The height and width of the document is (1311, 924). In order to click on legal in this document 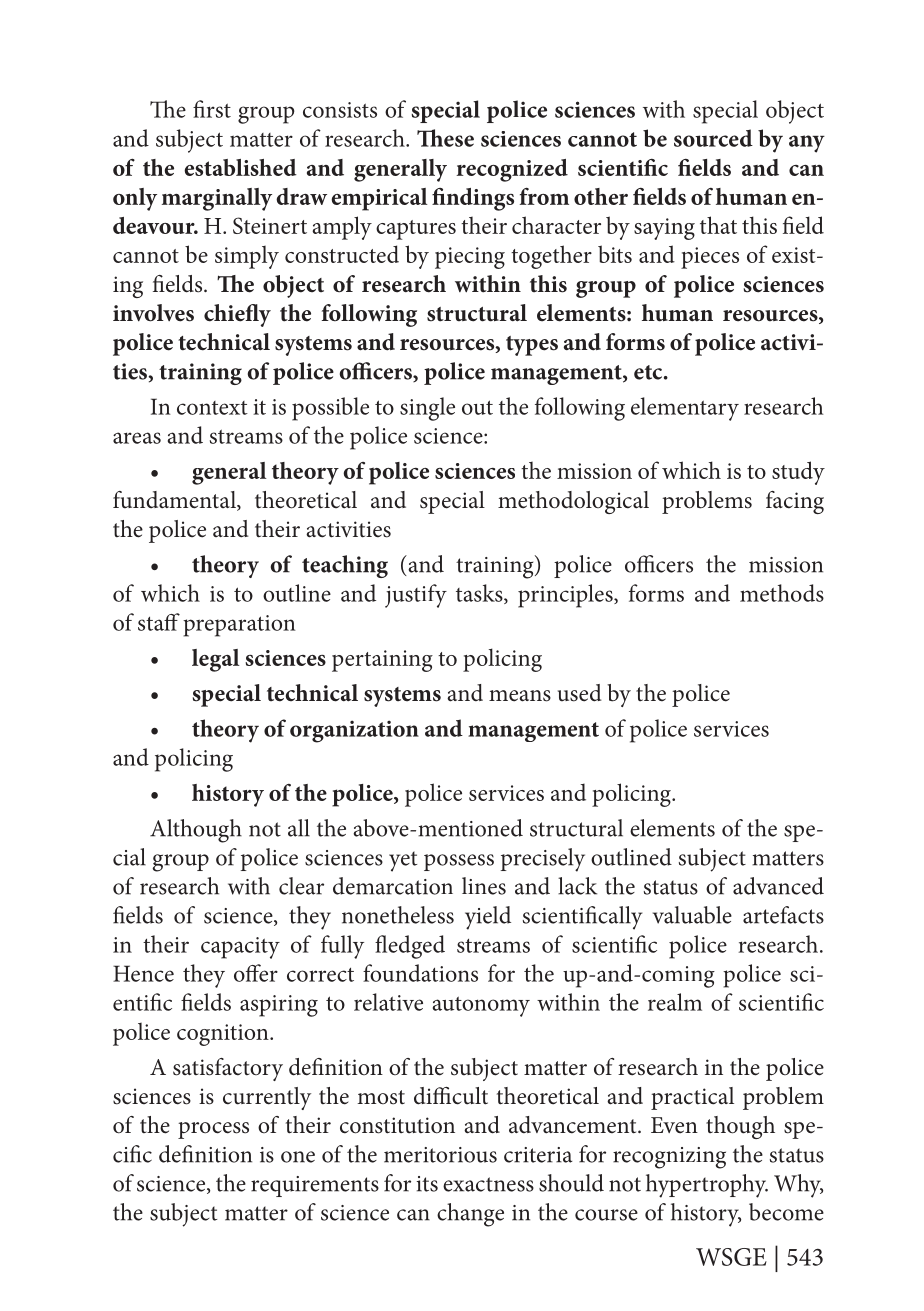, I will do `click(216, 660)`.
